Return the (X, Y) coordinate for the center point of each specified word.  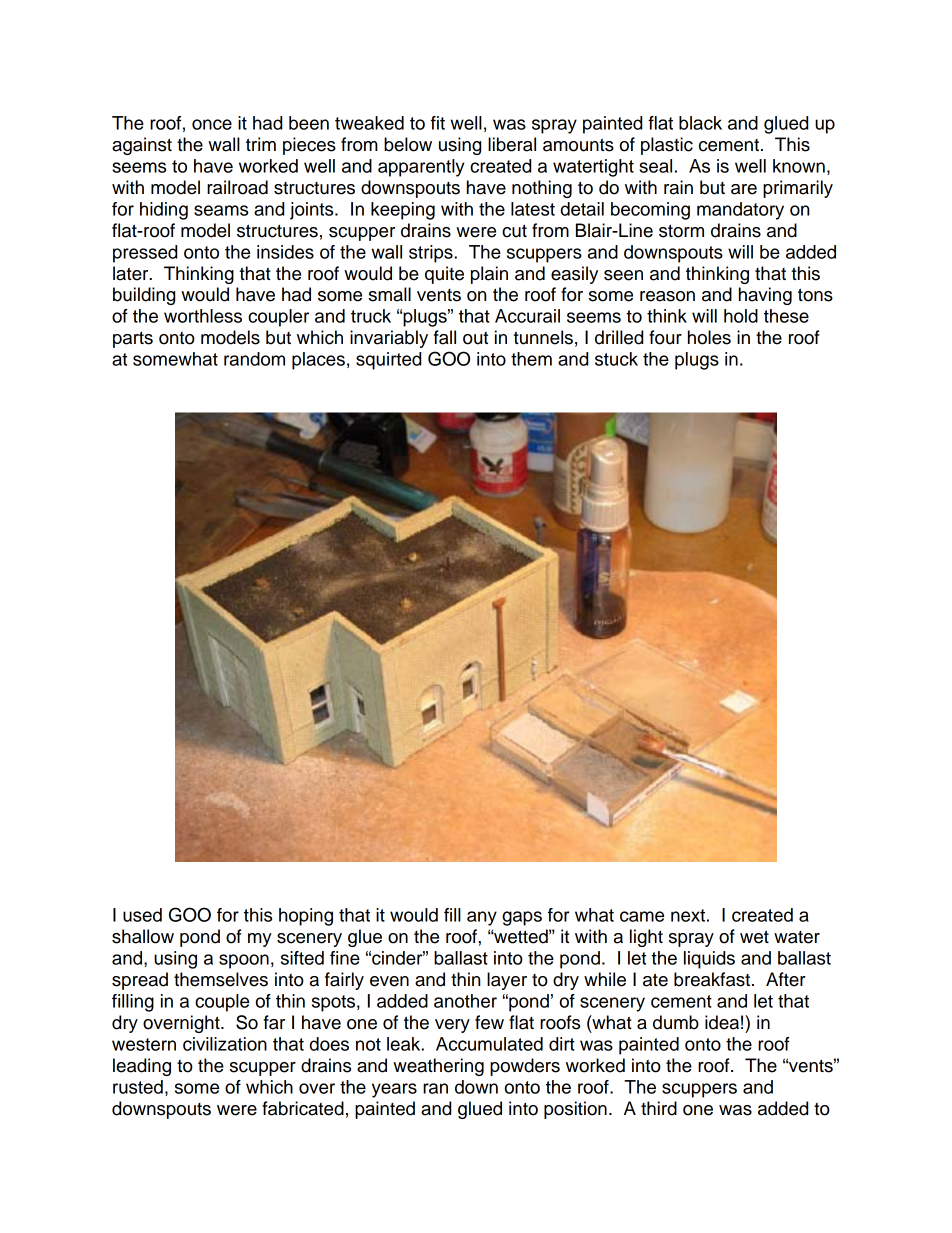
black (700, 123)
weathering (438, 1067)
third (659, 1108)
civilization (225, 1044)
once (212, 124)
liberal (512, 144)
